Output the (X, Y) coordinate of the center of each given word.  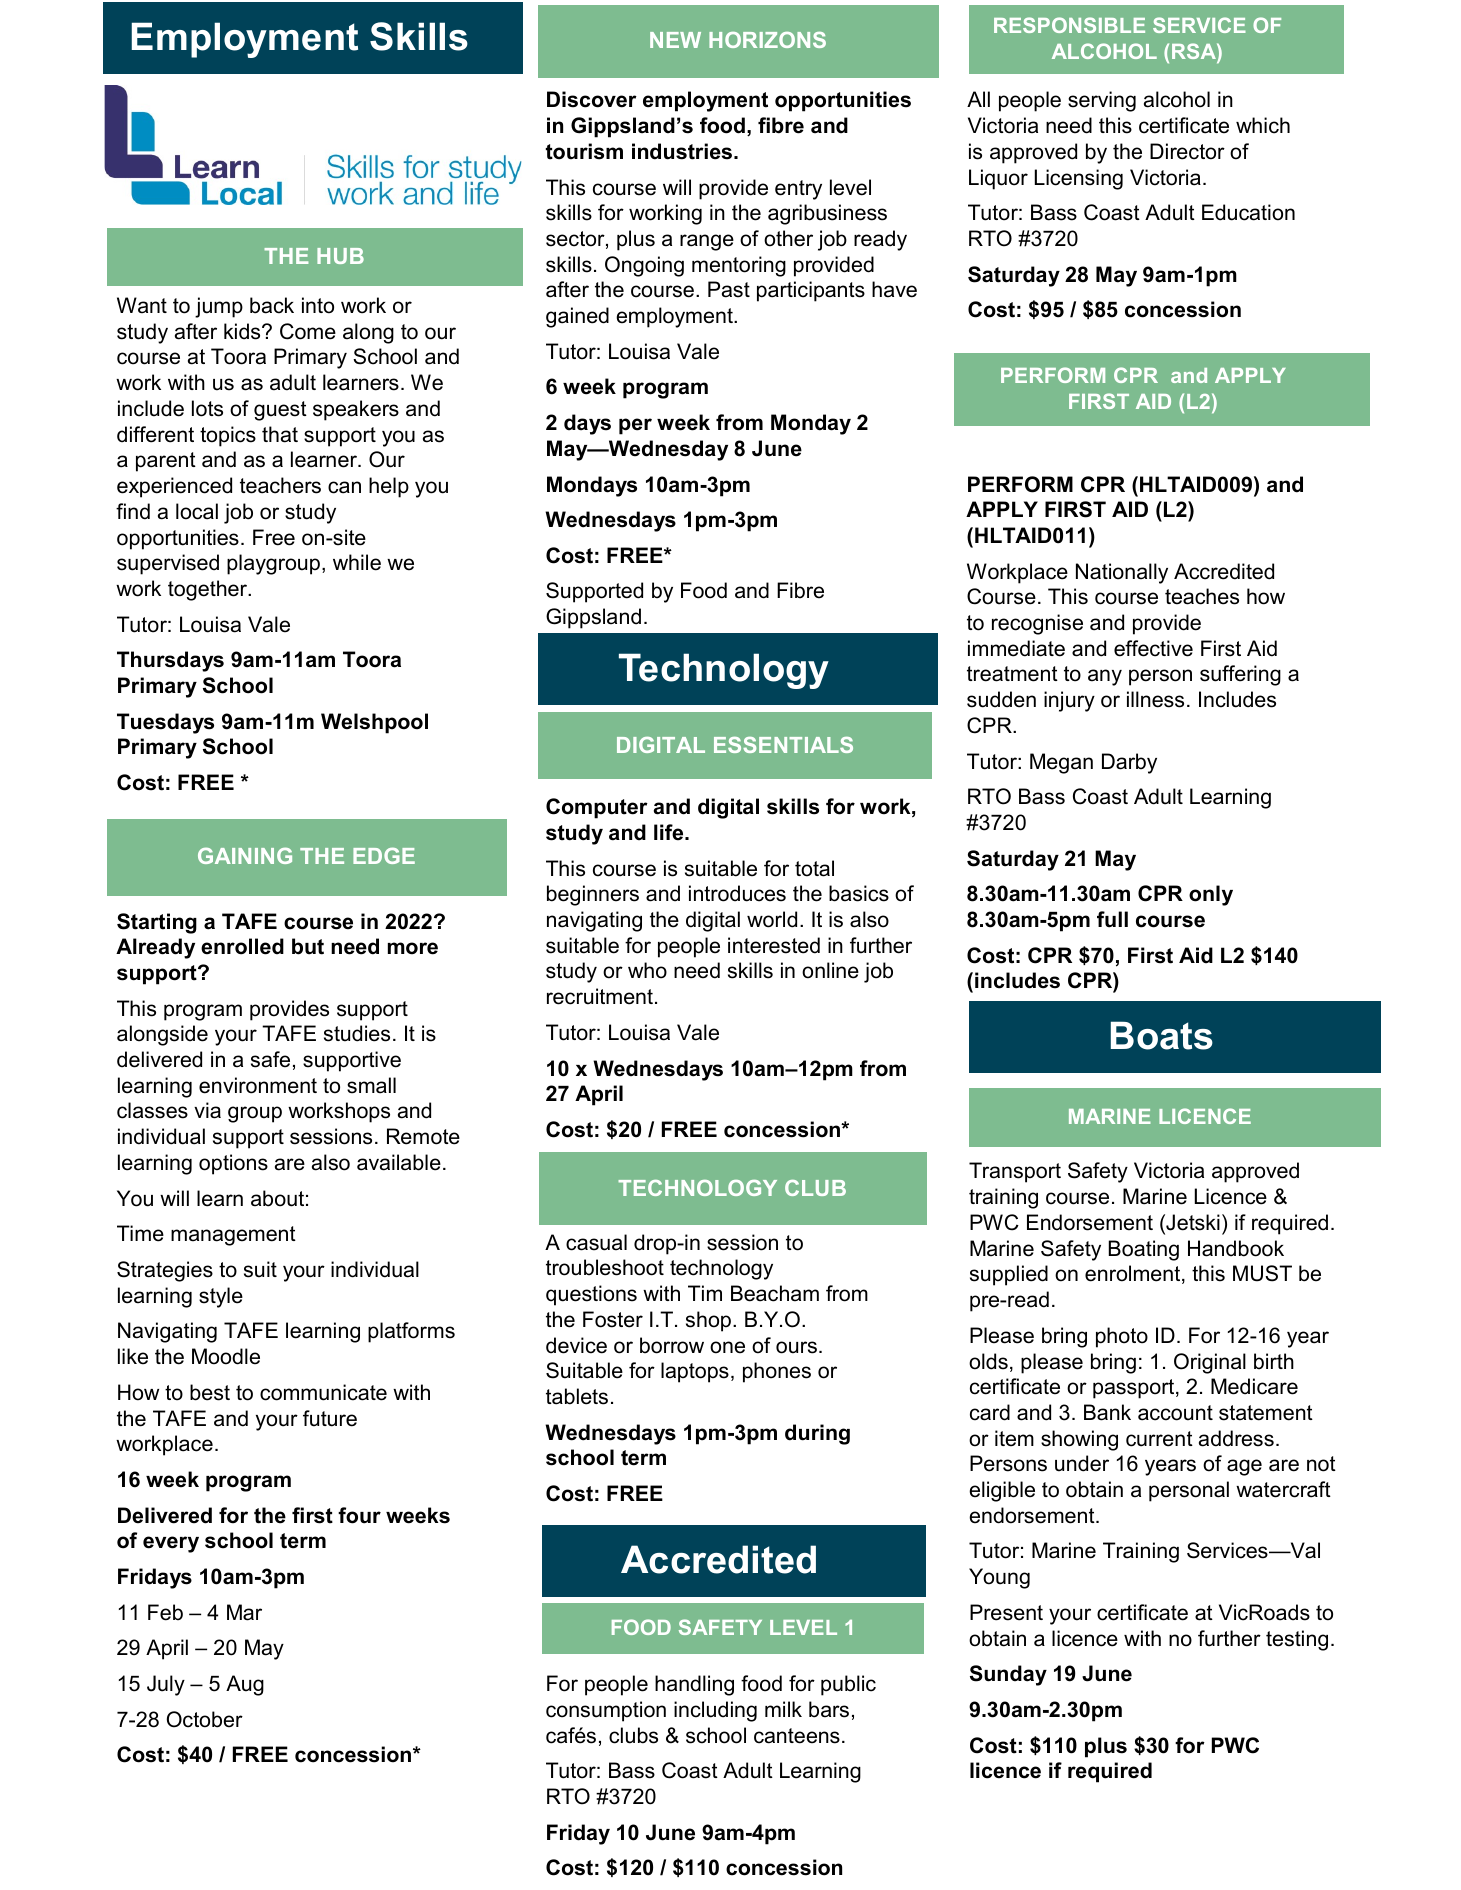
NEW (675, 40)
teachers (280, 485)
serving (1102, 101)
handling (694, 1685)
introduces (737, 893)
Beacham (775, 1293)
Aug (245, 1685)
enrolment (1134, 1274)
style (221, 1297)
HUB (340, 256)
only (1211, 895)
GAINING (245, 855)
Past (729, 289)
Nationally (1122, 573)
